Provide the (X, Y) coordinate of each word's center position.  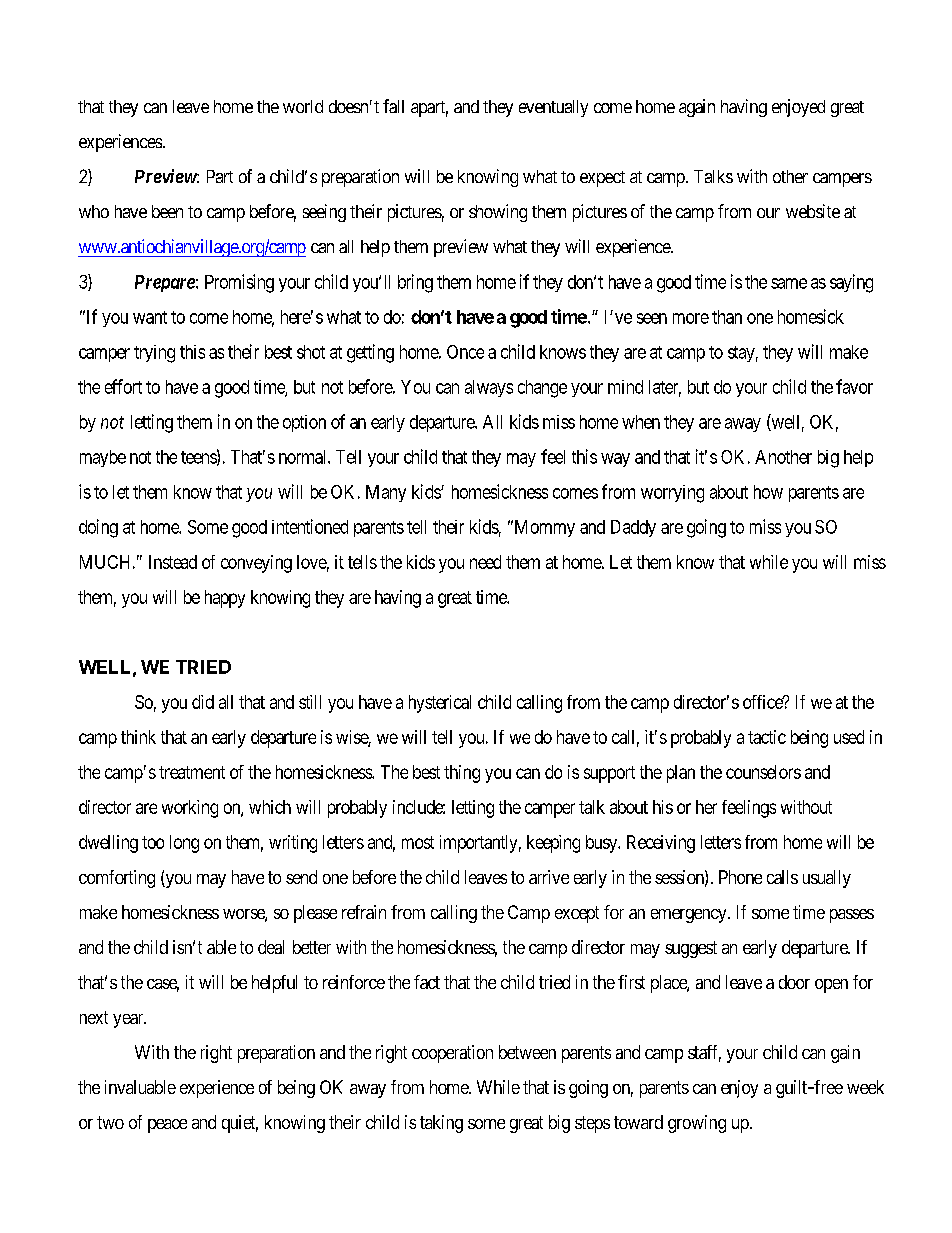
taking (441, 1124)
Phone (740, 877)
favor (854, 386)
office (764, 702)
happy (225, 599)
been (167, 211)
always (489, 388)
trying (154, 354)
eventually (553, 108)
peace (167, 1126)
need (485, 562)
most (418, 842)
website (813, 211)
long (184, 844)
